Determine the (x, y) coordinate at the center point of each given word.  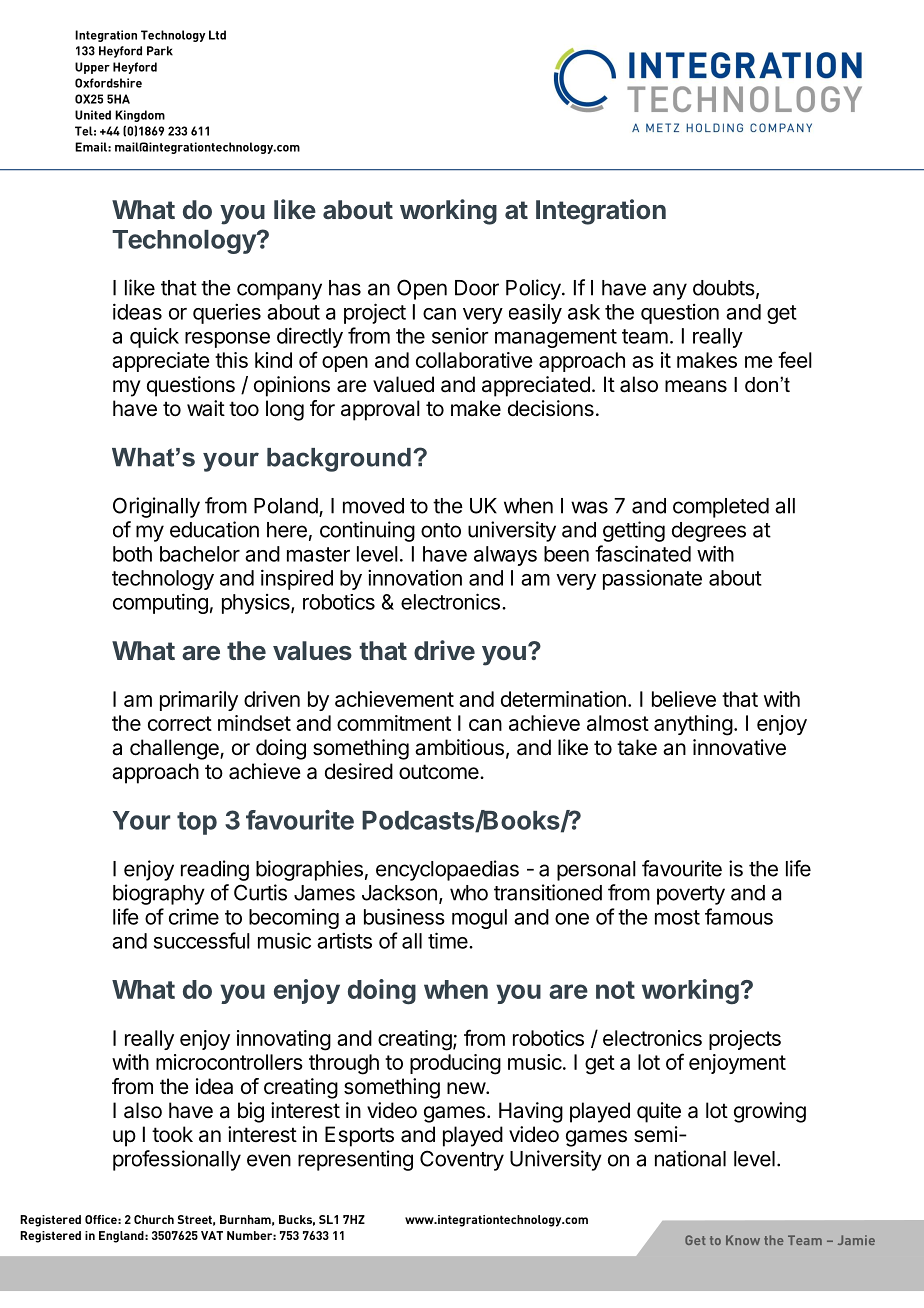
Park (160, 51)
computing (160, 603)
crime (194, 917)
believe (684, 699)
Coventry (462, 1160)
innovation (415, 578)
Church (154, 1219)
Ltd (217, 35)
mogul (479, 919)
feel (795, 359)
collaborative (474, 360)
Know (743, 1240)
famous (739, 916)
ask (584, 312)
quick (154, 337)
